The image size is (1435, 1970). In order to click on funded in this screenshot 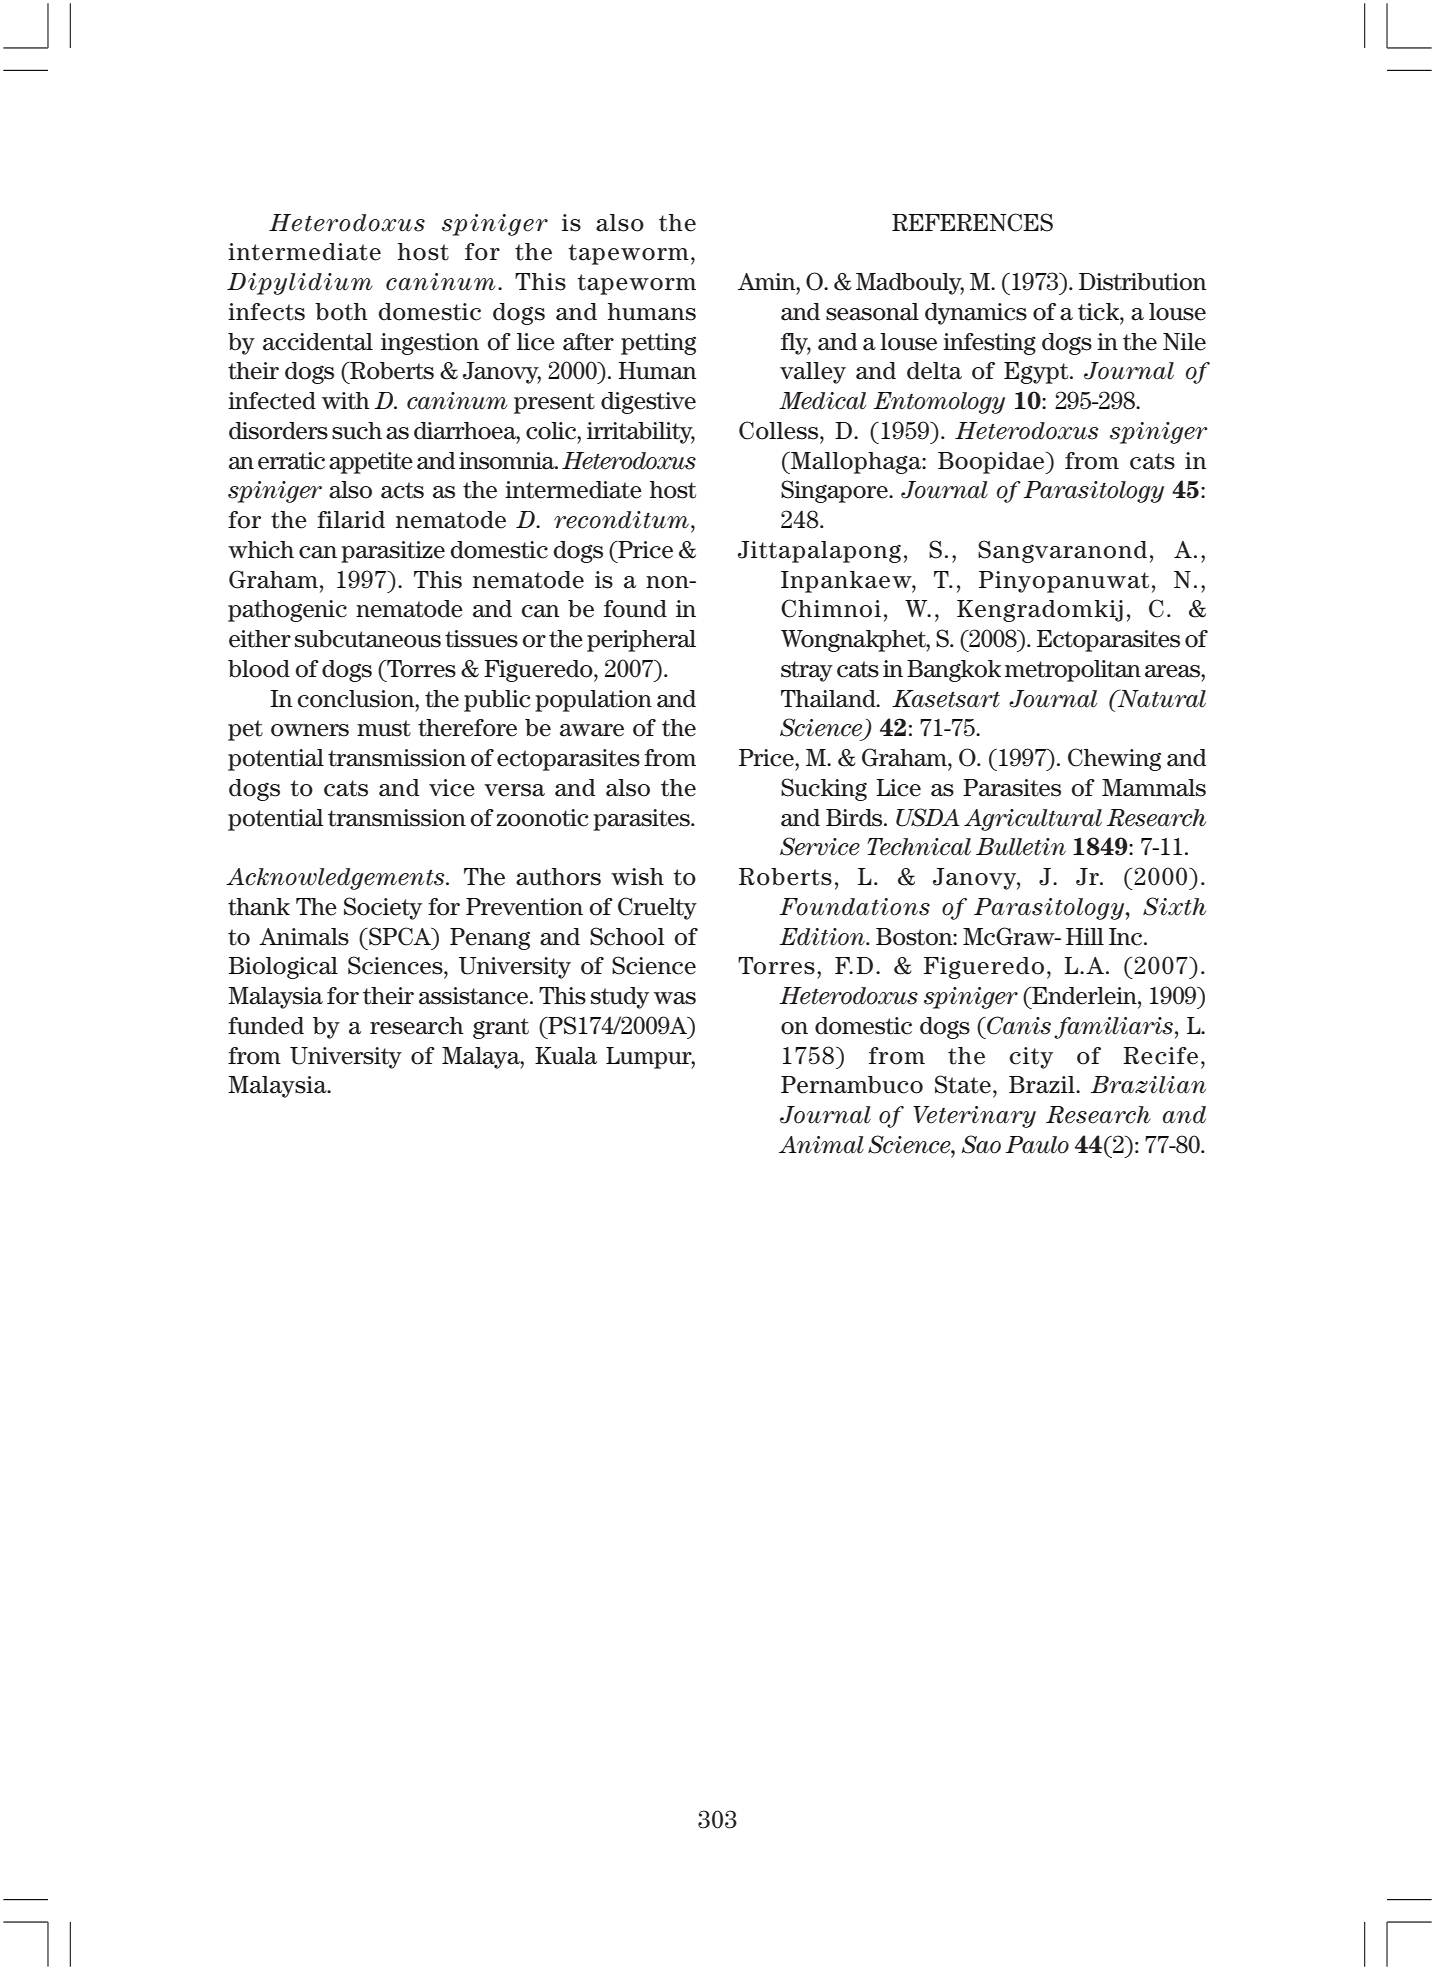, I will do `click(266, 1026)`.
